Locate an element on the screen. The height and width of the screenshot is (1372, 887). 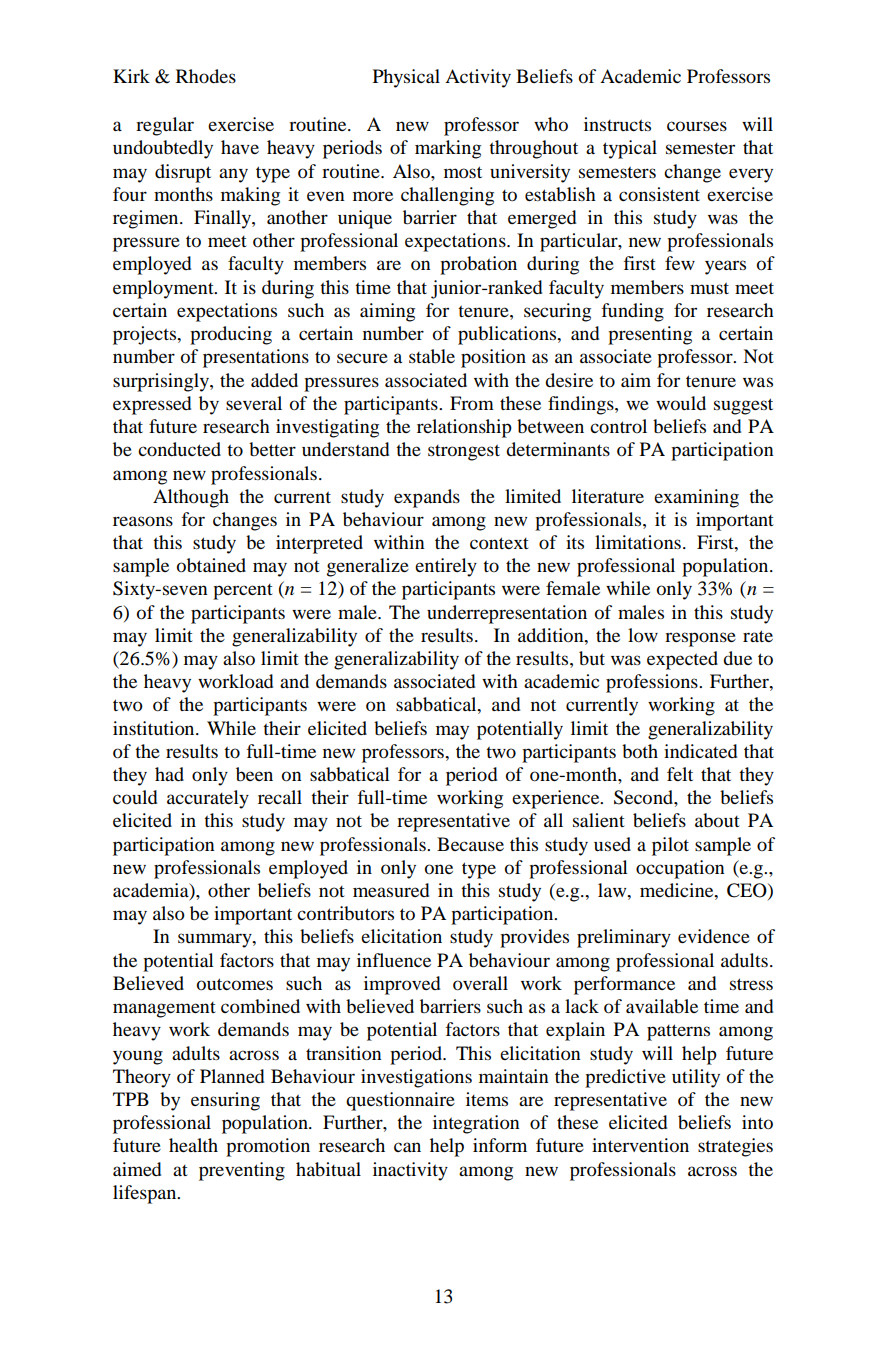
outcomes is located at coordinates (235, 984).
